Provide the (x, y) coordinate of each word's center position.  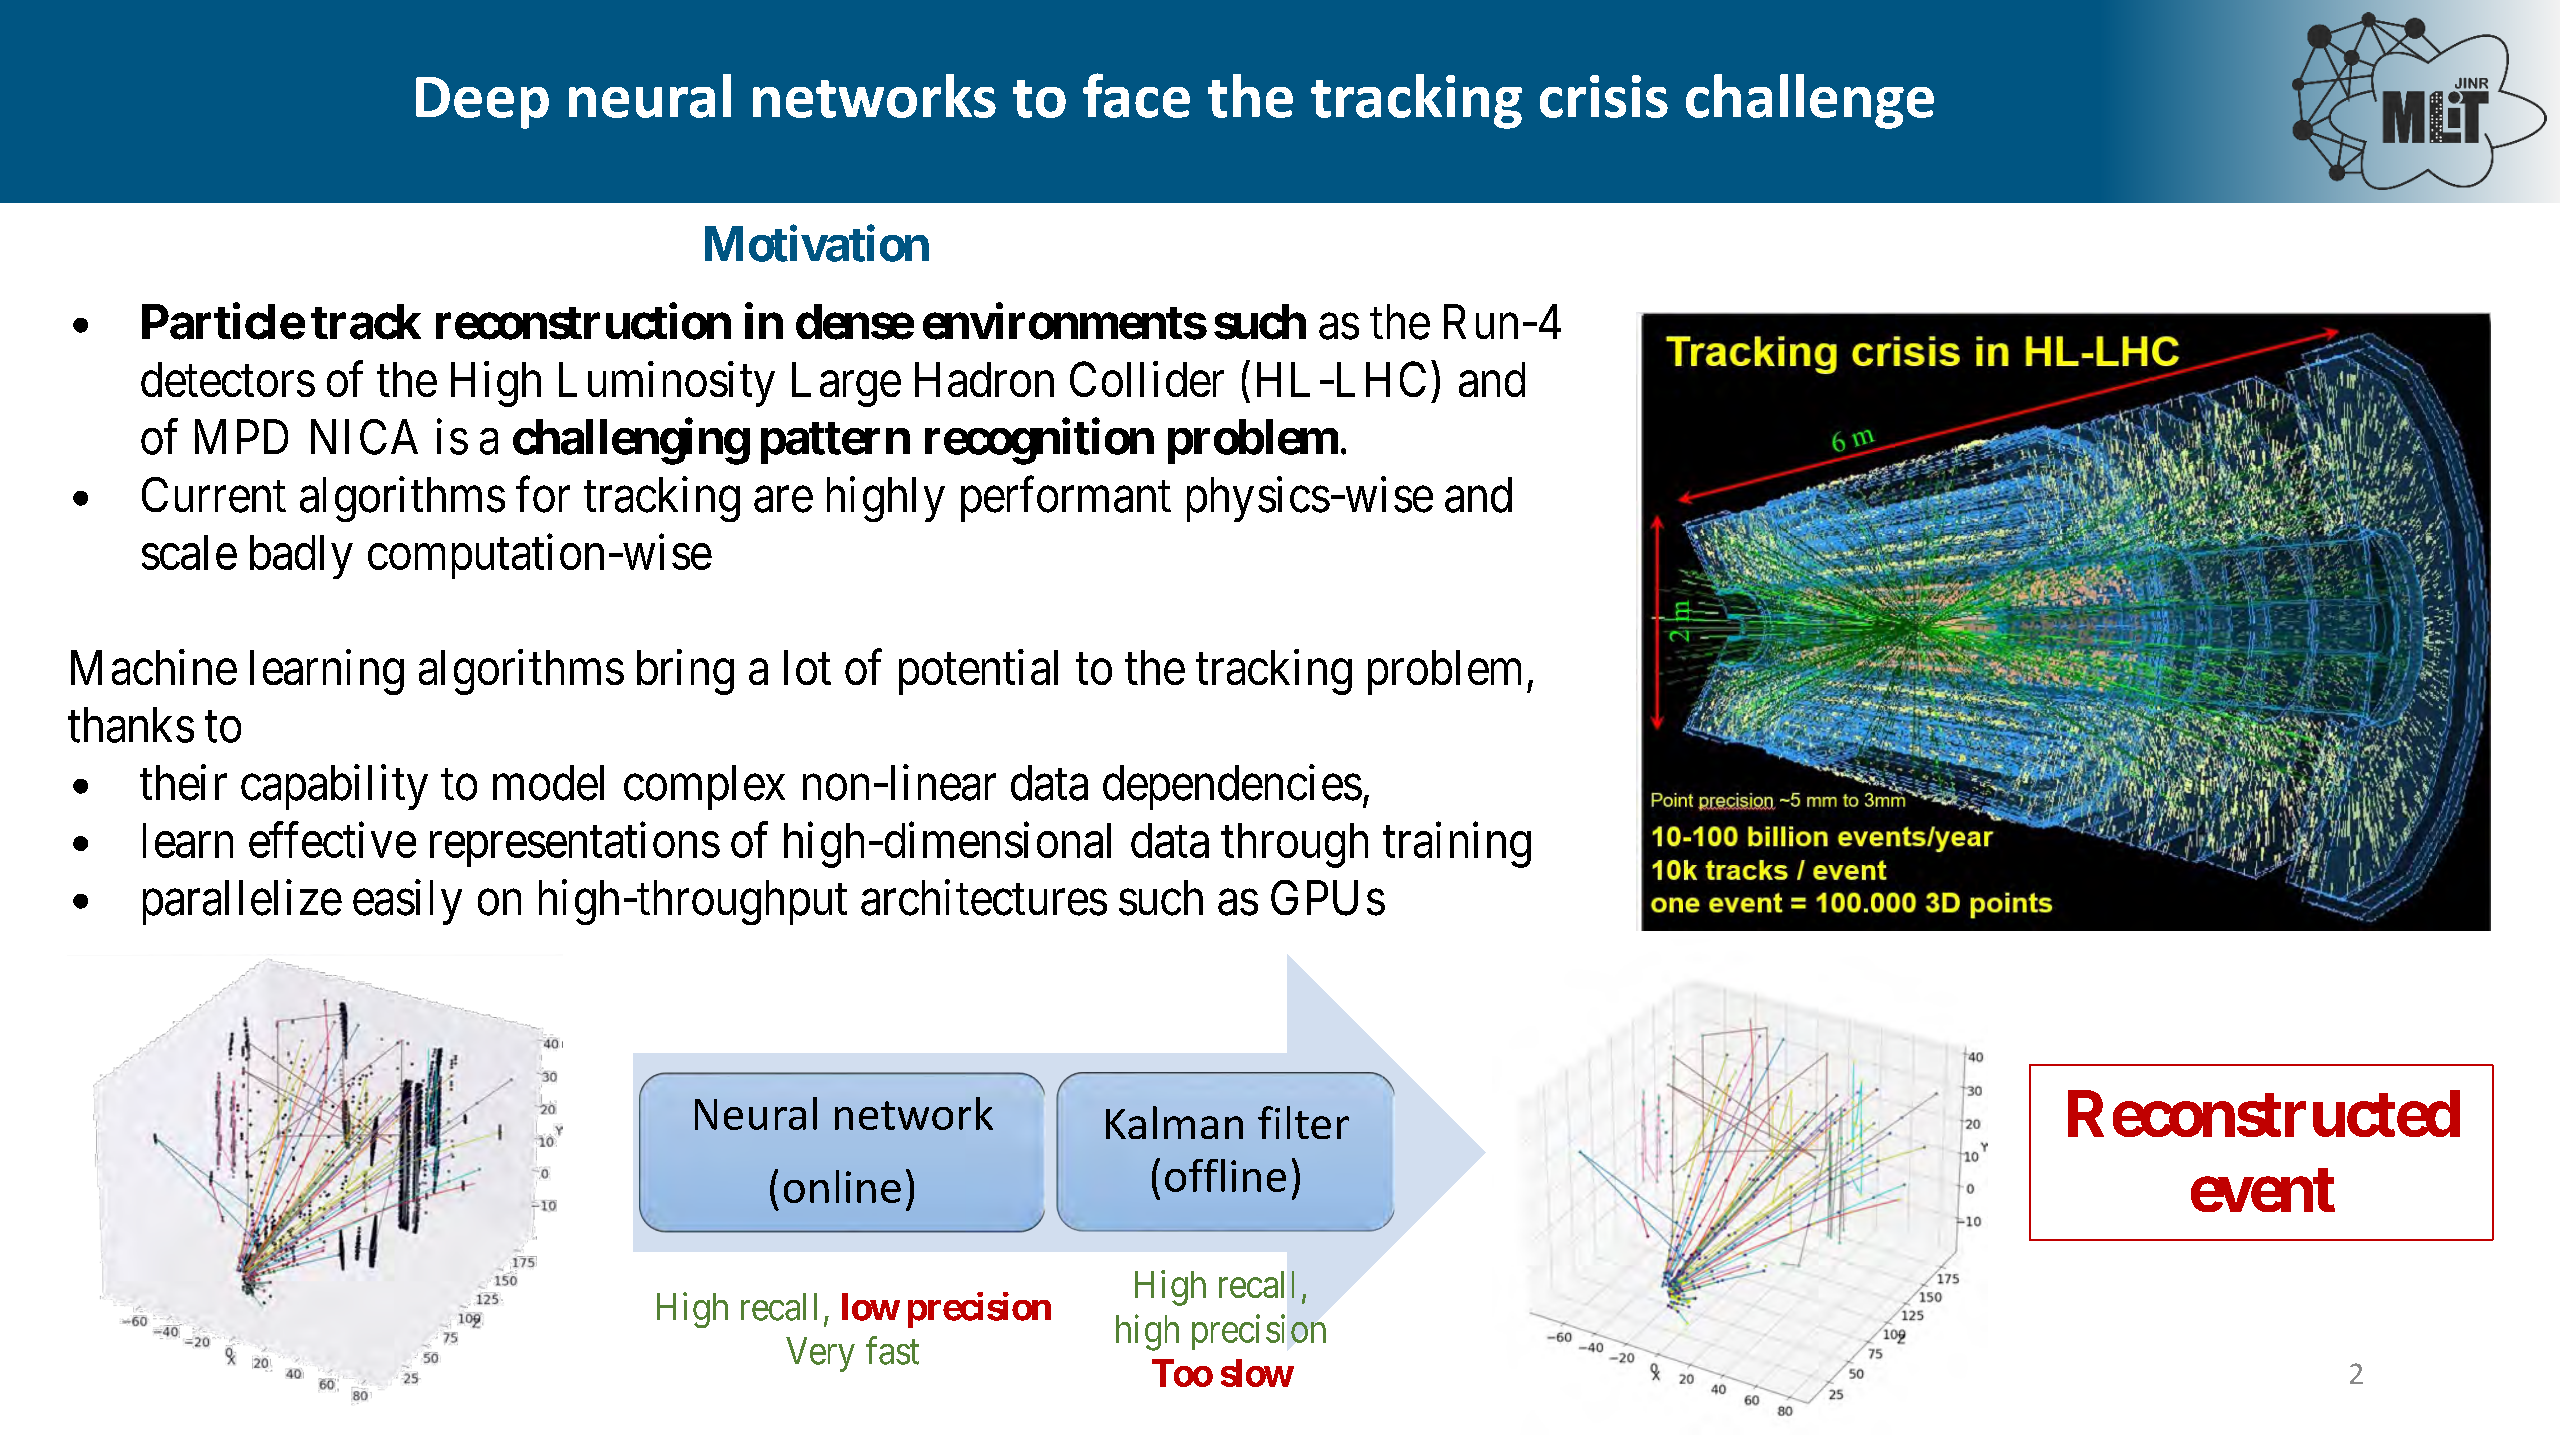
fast (892, 1350)
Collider (1147, 379)
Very (820, 1354)
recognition (1039, 442)
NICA (364, 437)
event (2263, 1190)
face (1136, 95)
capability (334, 787)
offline (1225, 1175)
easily (407, 902)
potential (978, 672)
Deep (482, 103)
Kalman (1174, 1122)
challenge (1810, 101)
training (1457, 845)
